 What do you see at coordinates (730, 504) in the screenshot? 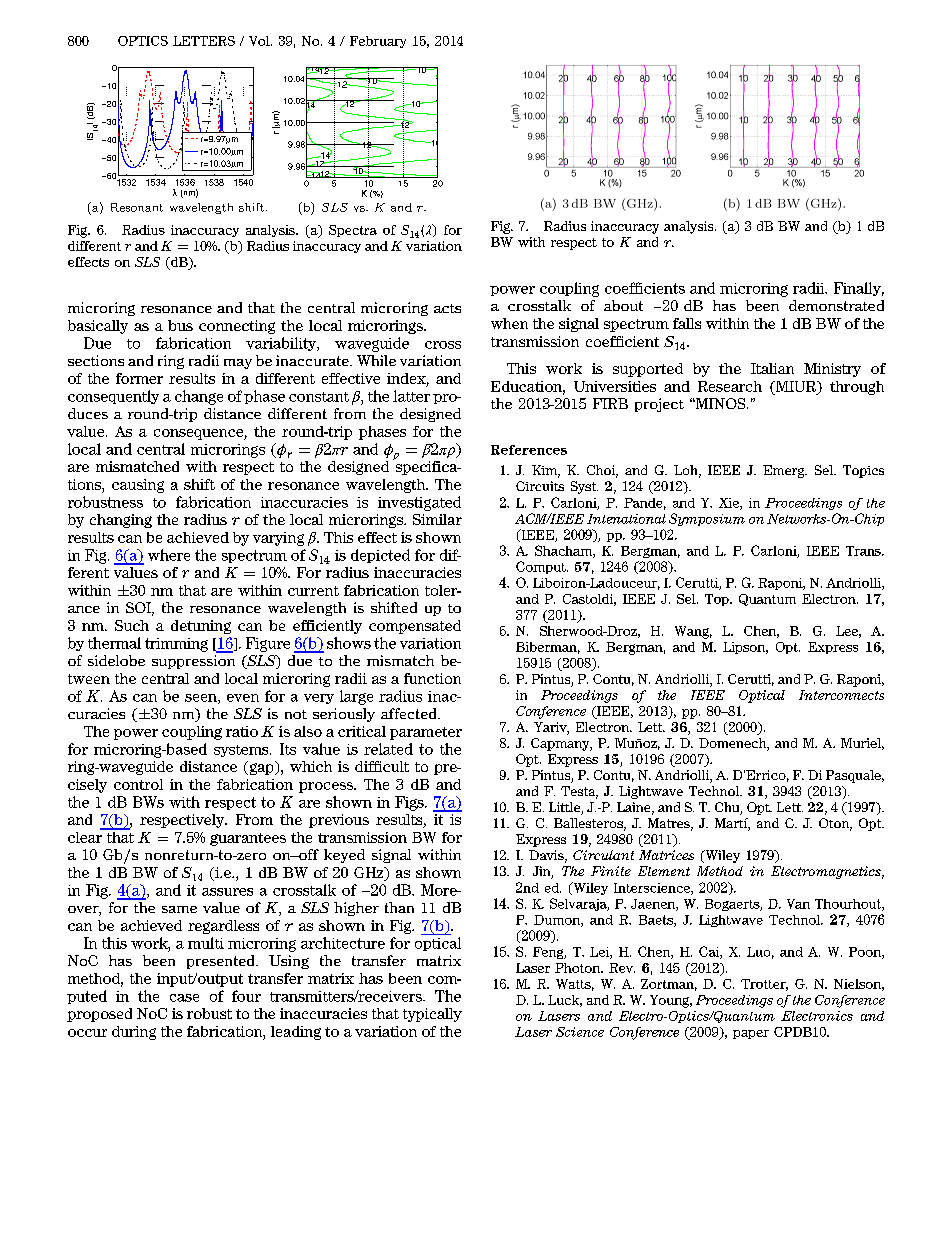
I see `Xie` at bounding box center [730, 504].
